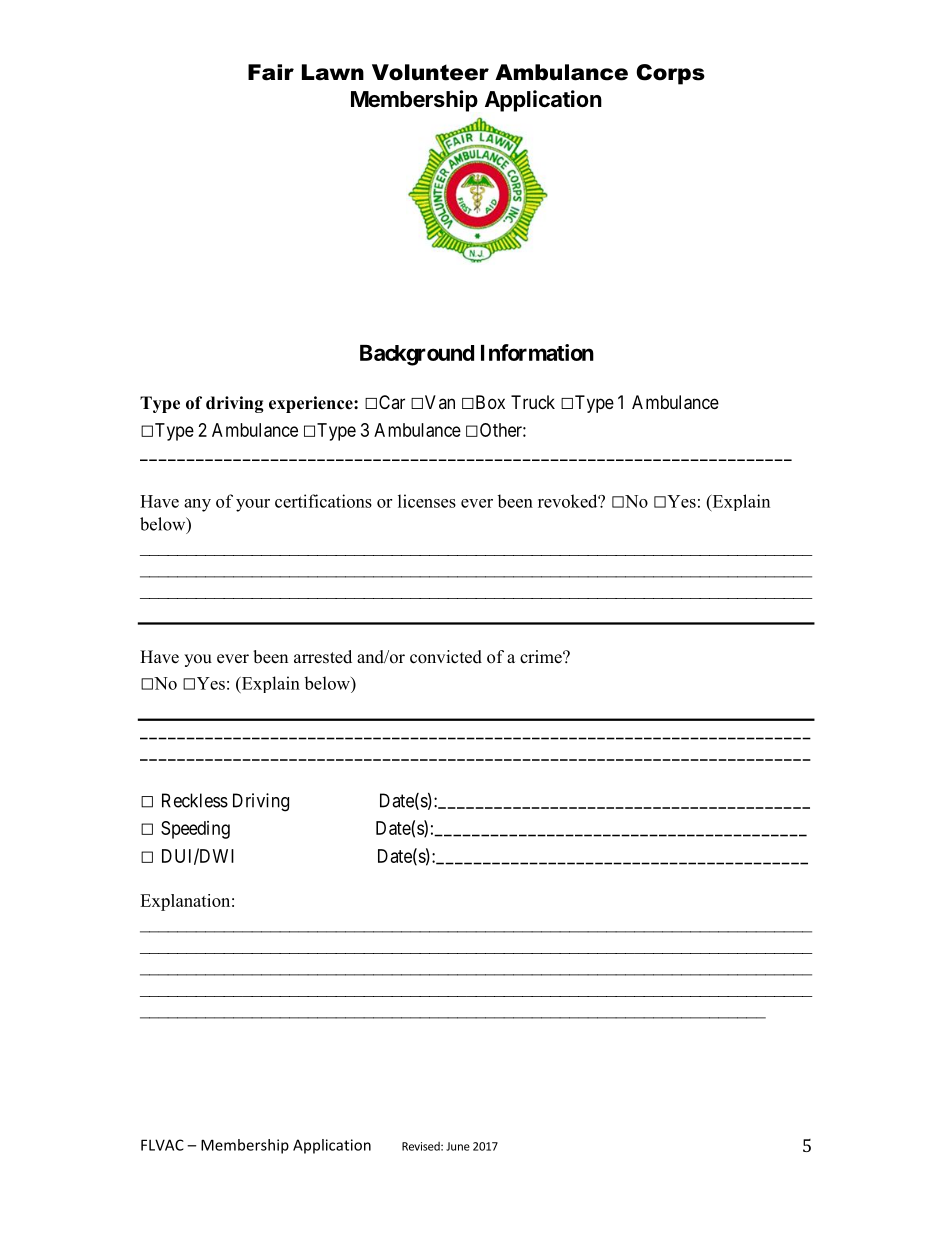 Image resolution: width=952 pixels, height=1233 pixels. Describe the element at coordinates (430, 72) in the image. I see `Volunteer` at that location.
